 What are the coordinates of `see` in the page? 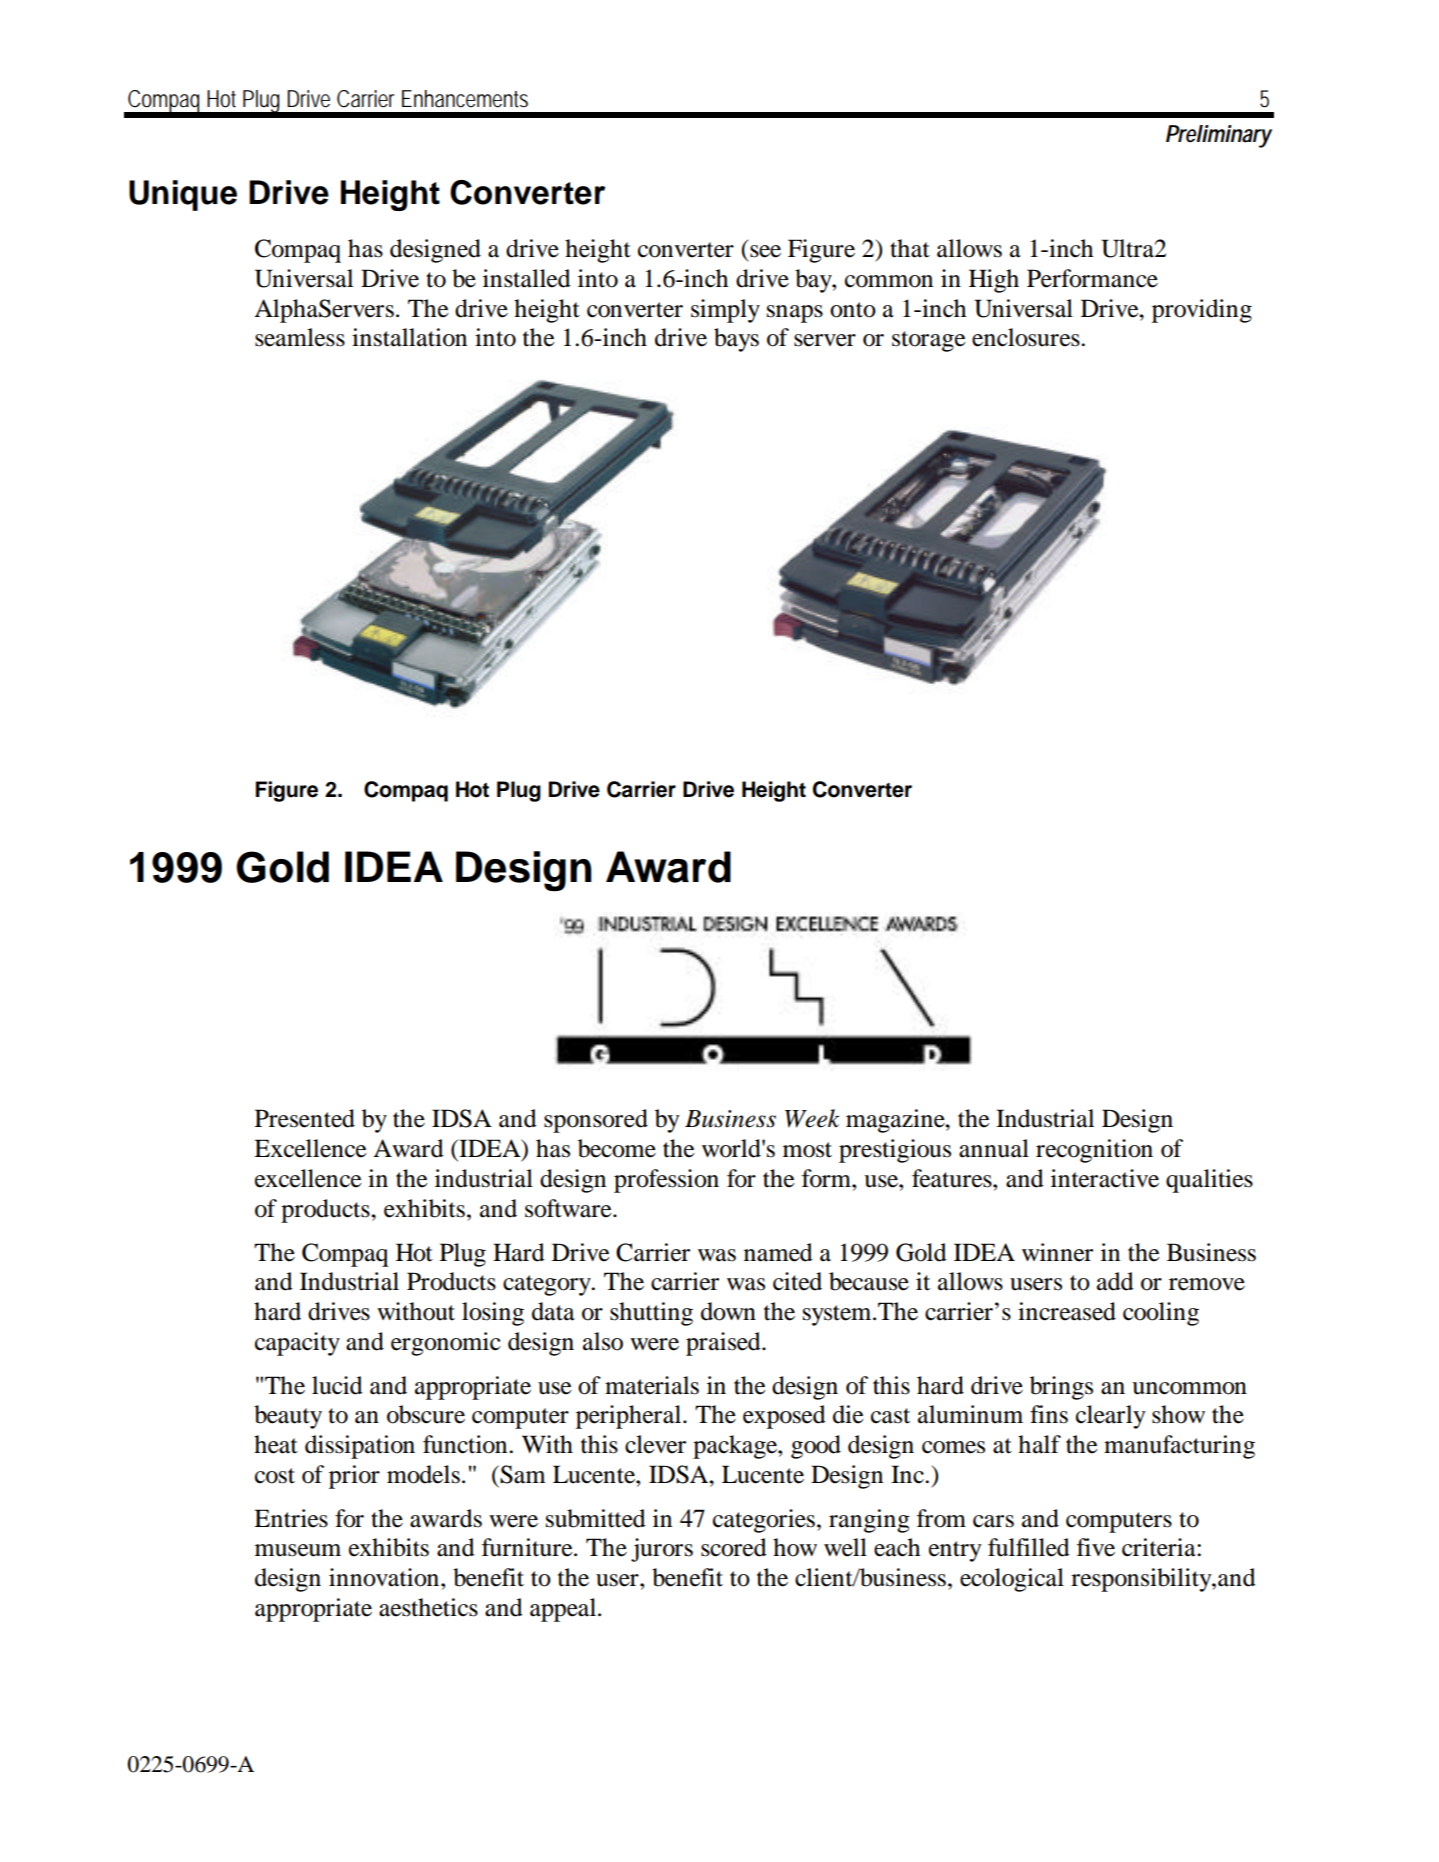 It's located at (765, 251).
